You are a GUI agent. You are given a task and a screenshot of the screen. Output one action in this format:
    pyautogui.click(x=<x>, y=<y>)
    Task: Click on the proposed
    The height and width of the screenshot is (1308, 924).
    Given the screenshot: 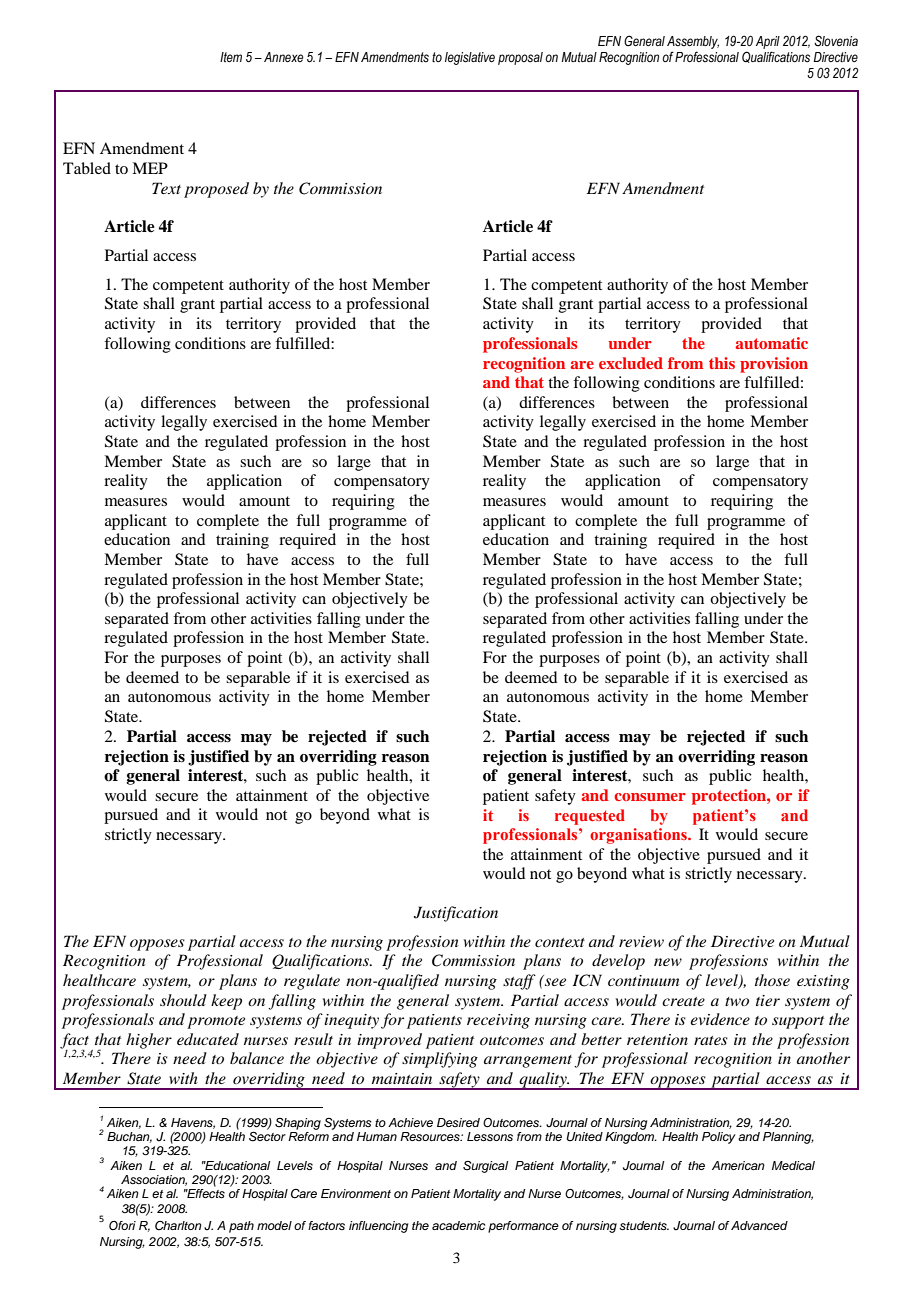 What is the action you would take?
    pyautogui.click(x=216, y=190)
